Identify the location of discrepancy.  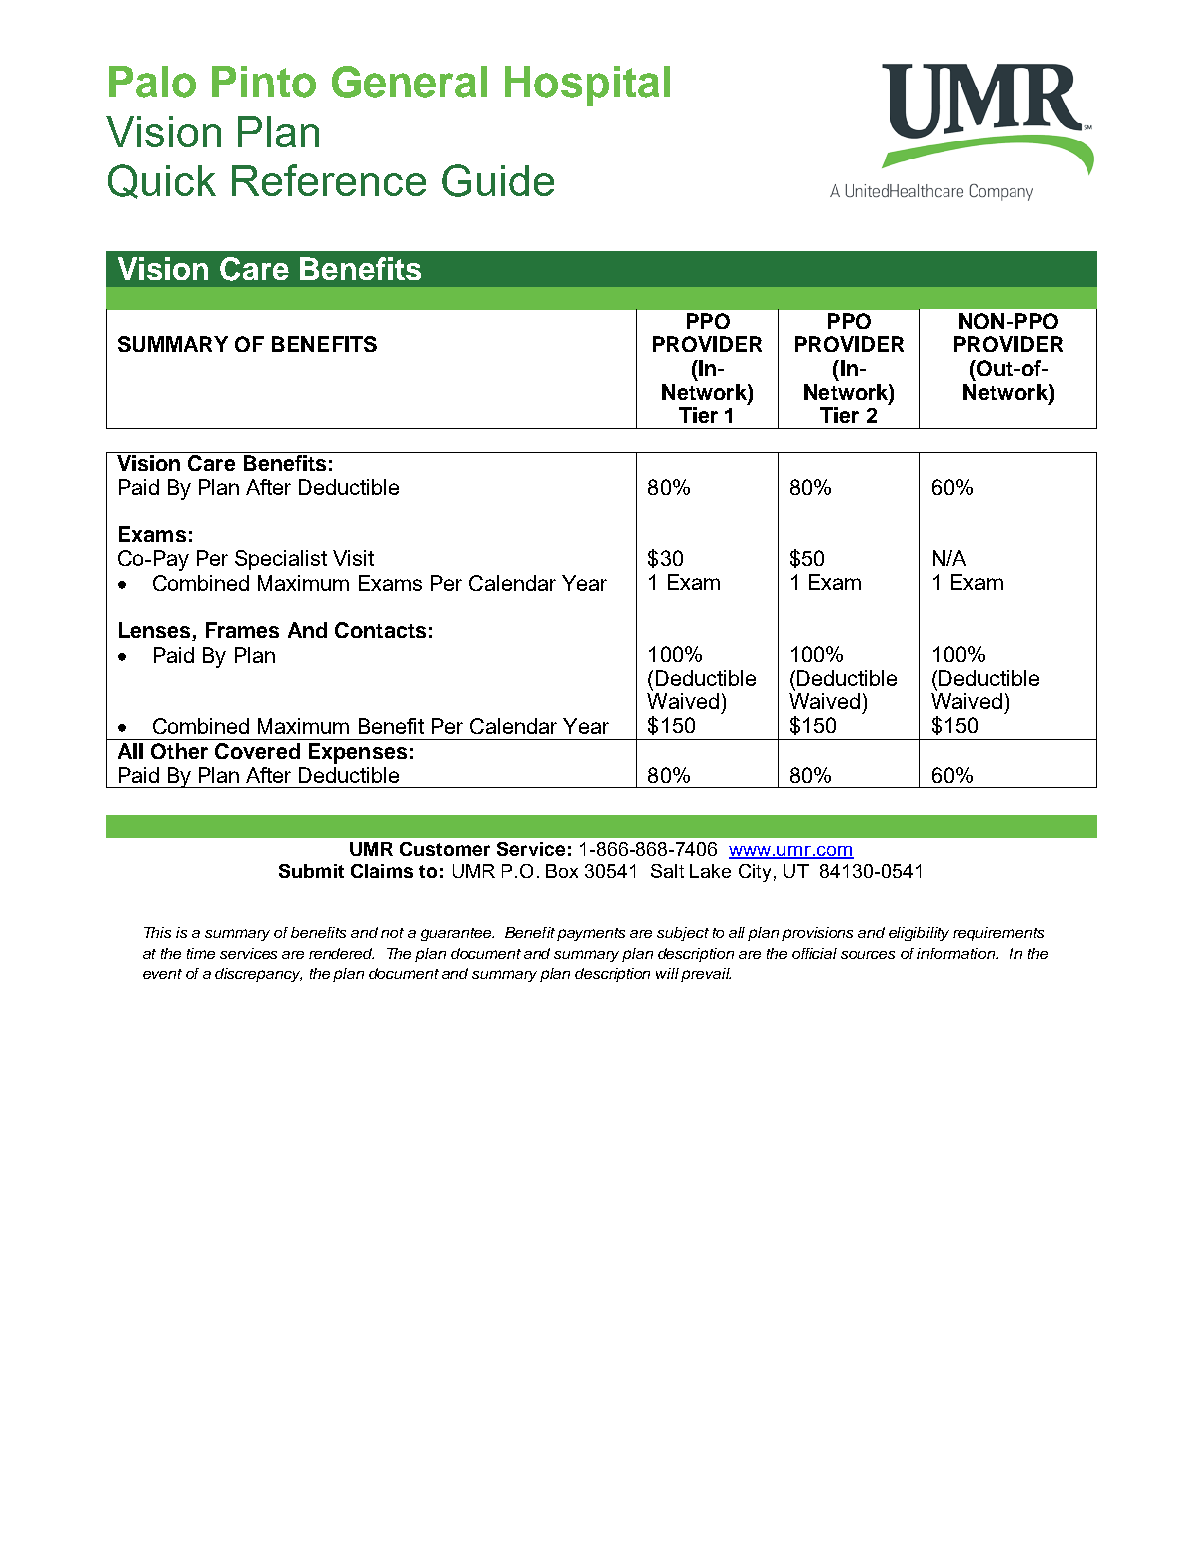
(258, 975).
